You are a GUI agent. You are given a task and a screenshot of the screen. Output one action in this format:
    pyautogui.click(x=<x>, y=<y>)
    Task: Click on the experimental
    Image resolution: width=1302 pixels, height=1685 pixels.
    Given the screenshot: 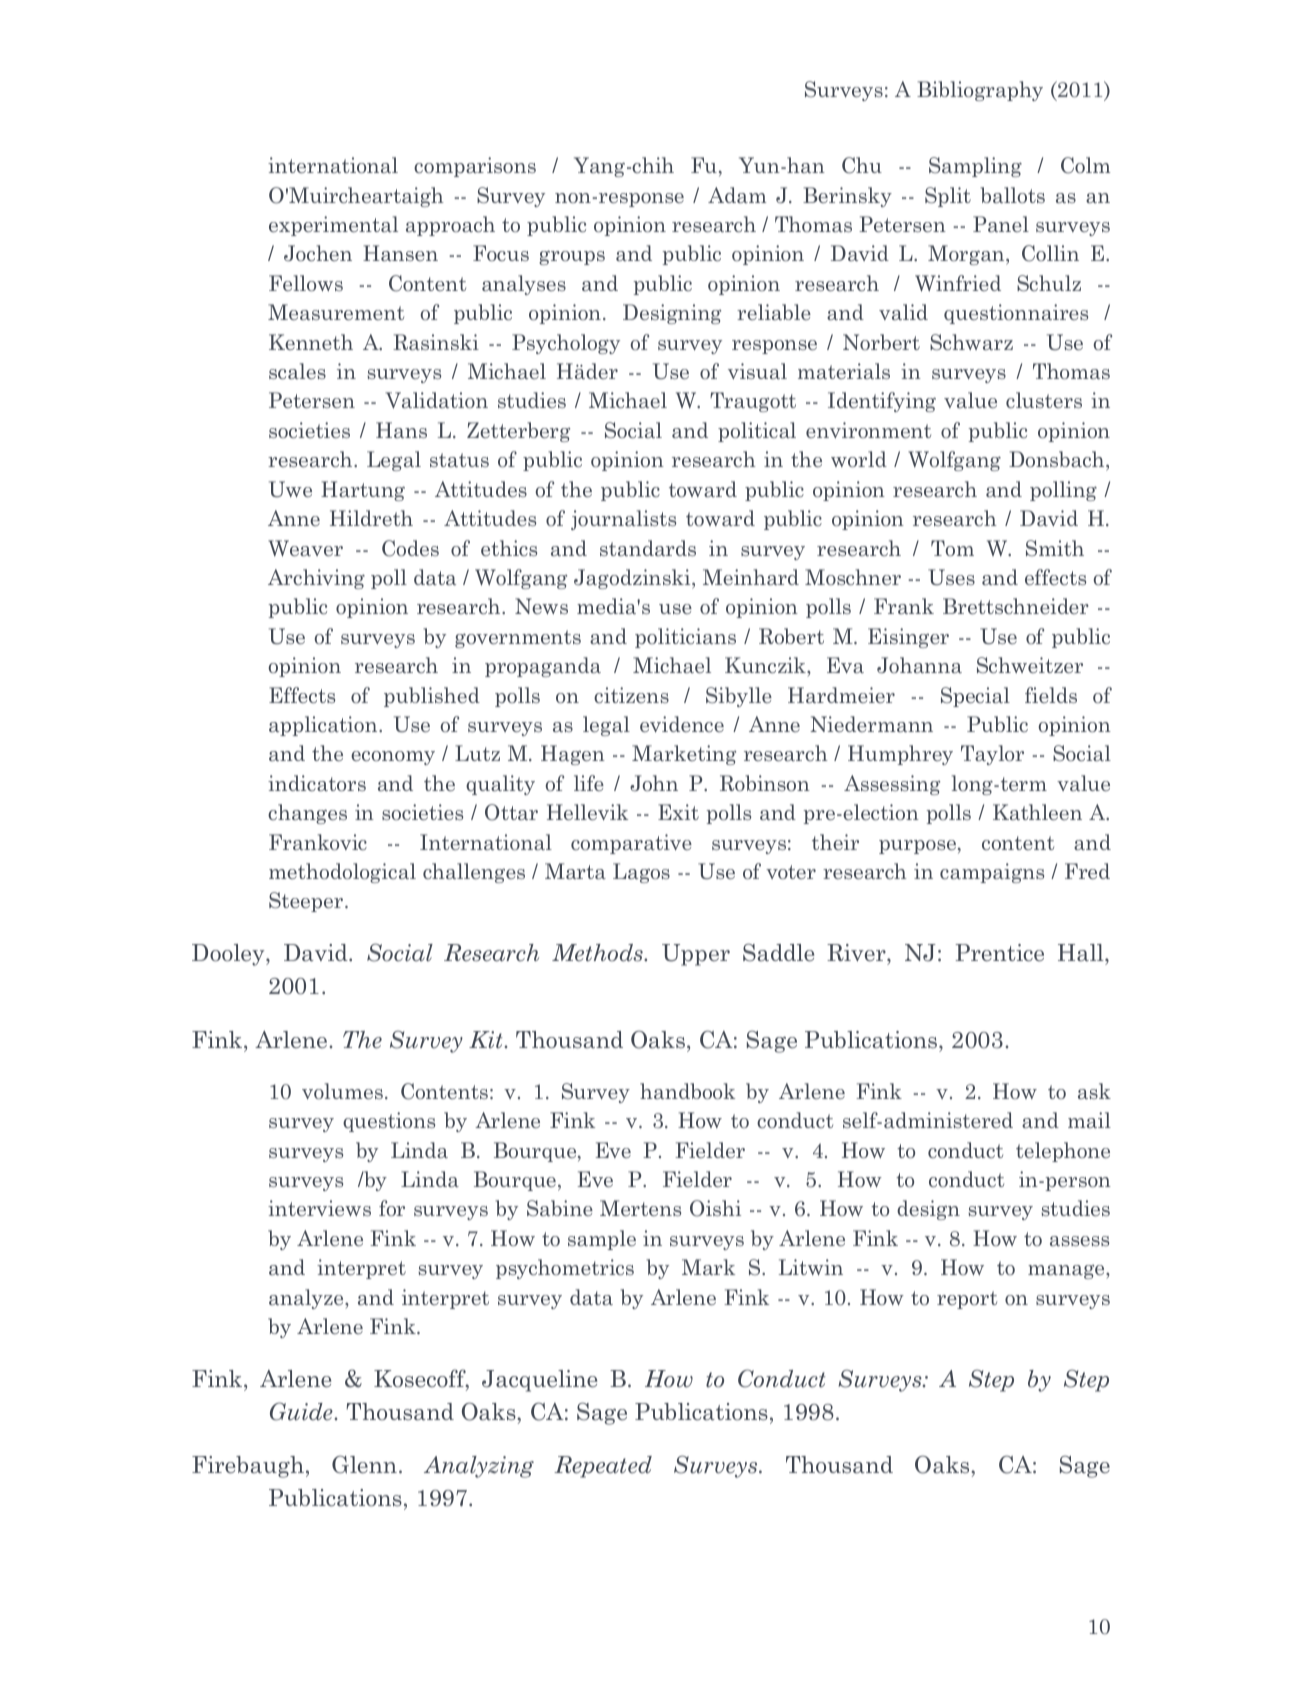 What is the action you would take?
    pyautogui.click(x=333, y=226)
